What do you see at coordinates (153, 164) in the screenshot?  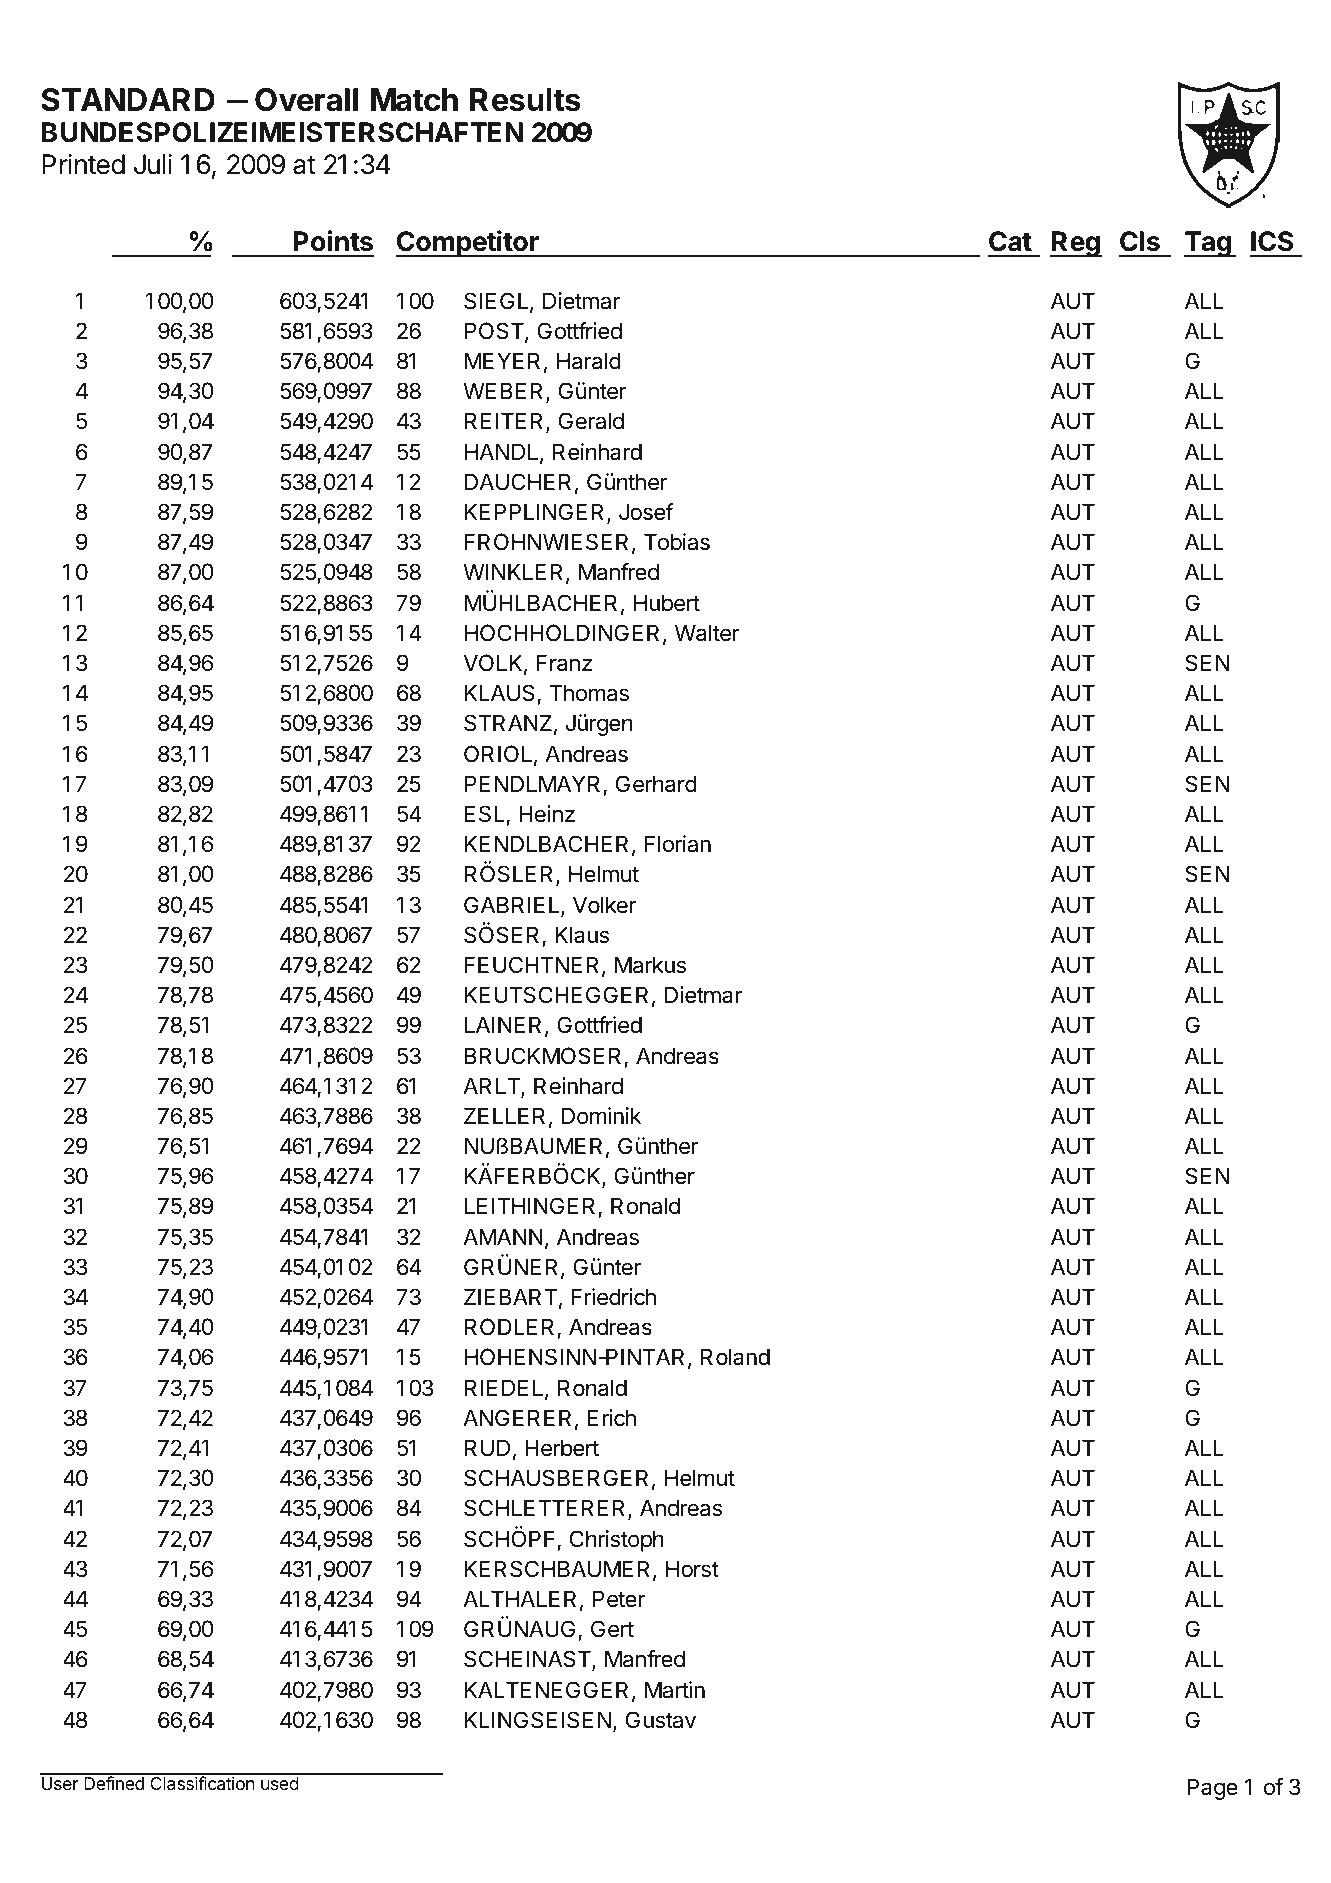 I see `Juli` at bounding box center [153, 164].
